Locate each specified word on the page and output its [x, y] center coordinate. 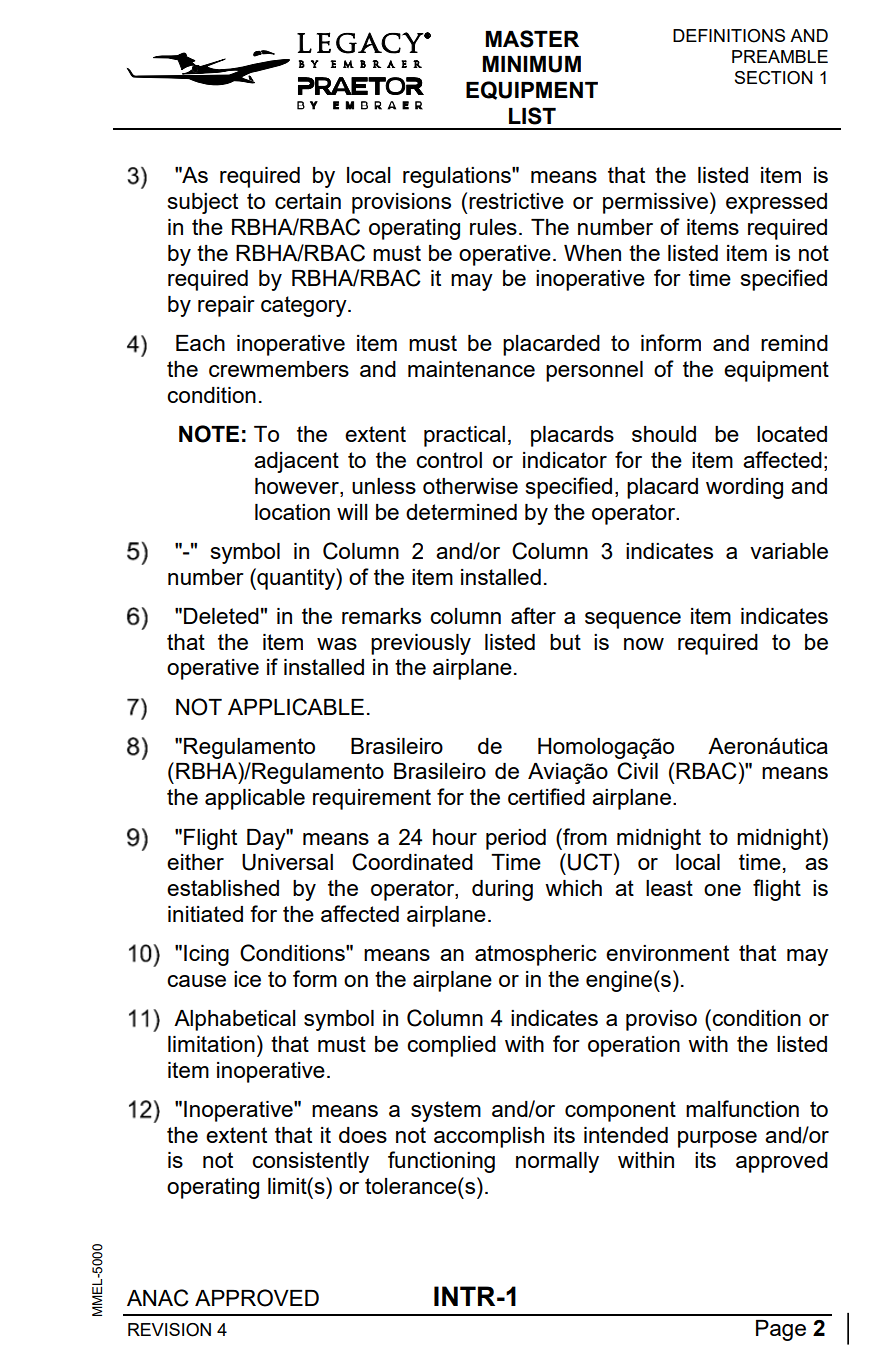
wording [744, 488]
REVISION [169, 1330]
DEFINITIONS [729, 36]
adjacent [296, 462]
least [669, 888]
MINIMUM [532, 64]
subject [203, 203]
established [223, 888]
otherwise [470, 486]
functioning [441, 1162]
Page [781, 1330]
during [502, 890]
